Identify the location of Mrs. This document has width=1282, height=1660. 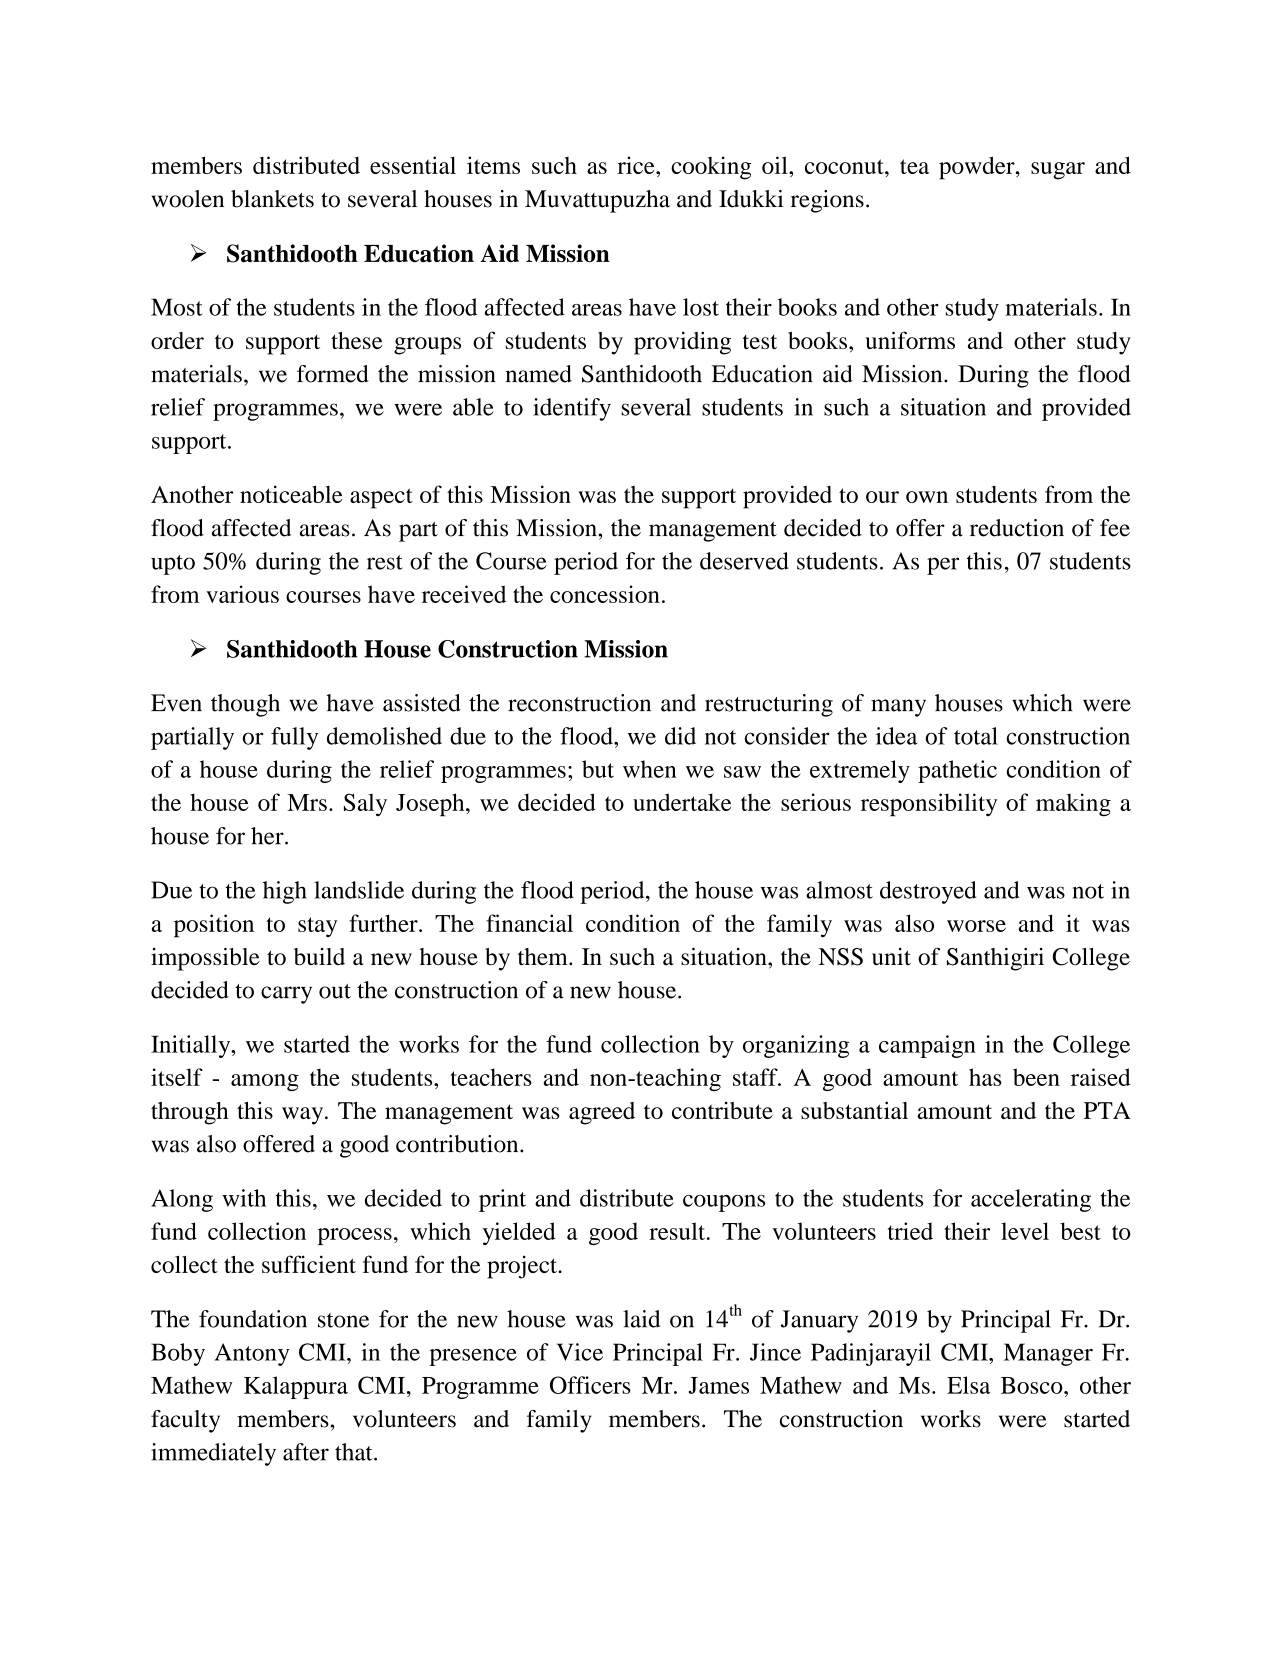
(307, 802).
